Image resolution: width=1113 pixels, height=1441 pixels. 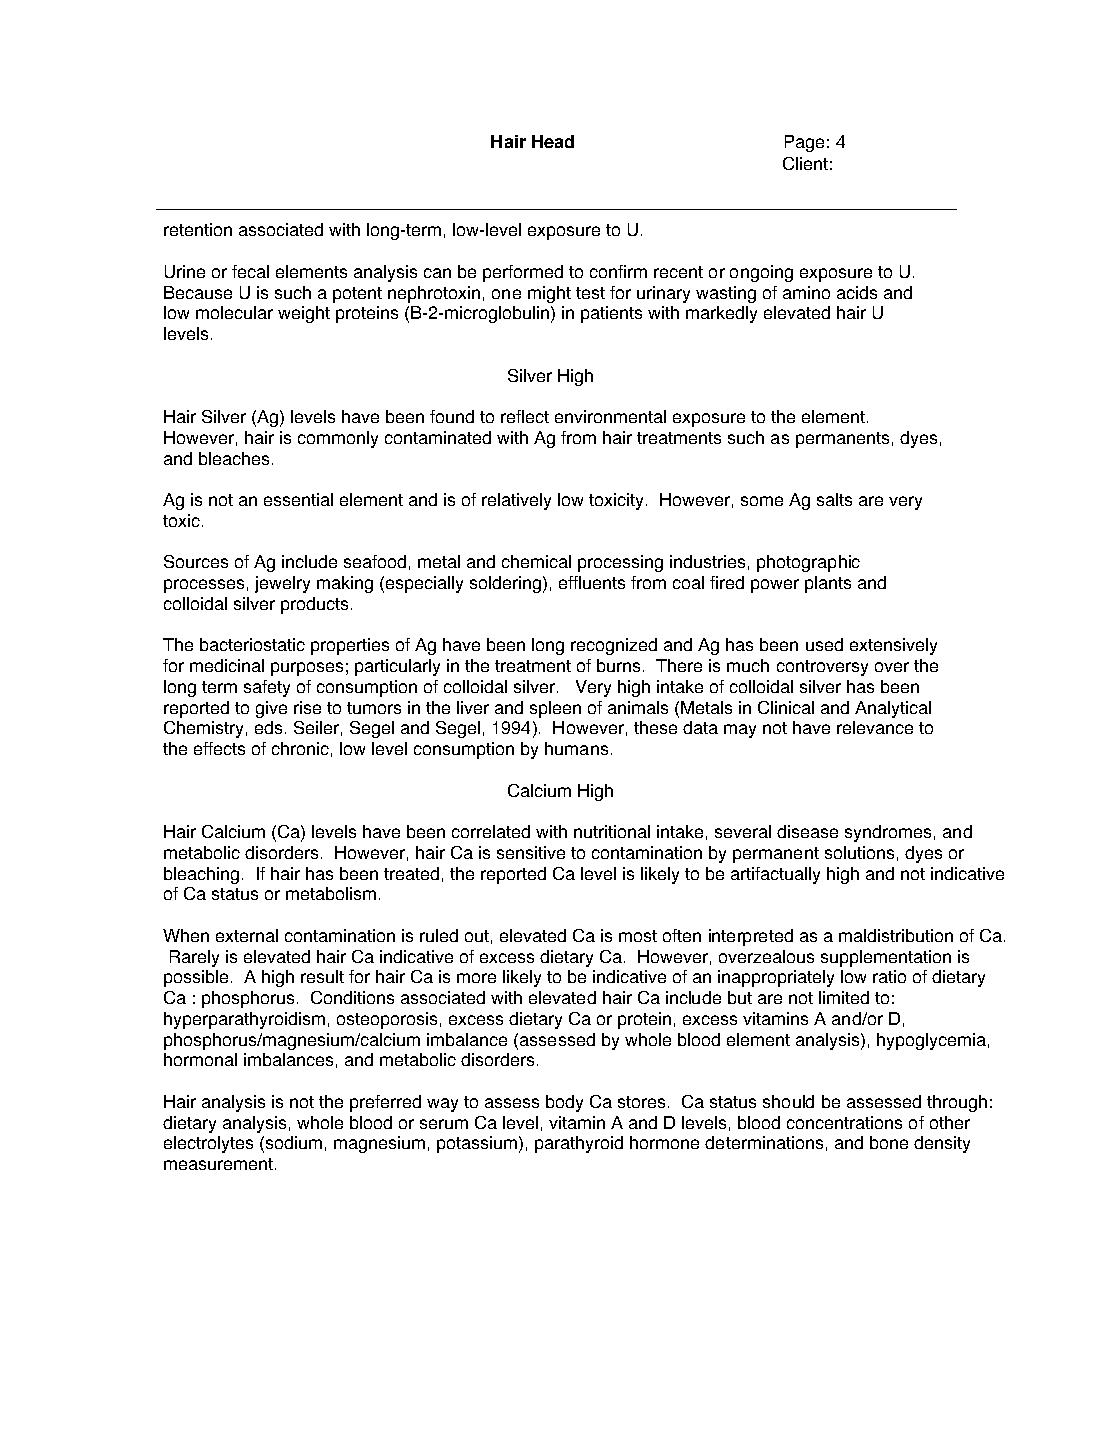 I want to click on extensively, so click(x=893, y=646).
